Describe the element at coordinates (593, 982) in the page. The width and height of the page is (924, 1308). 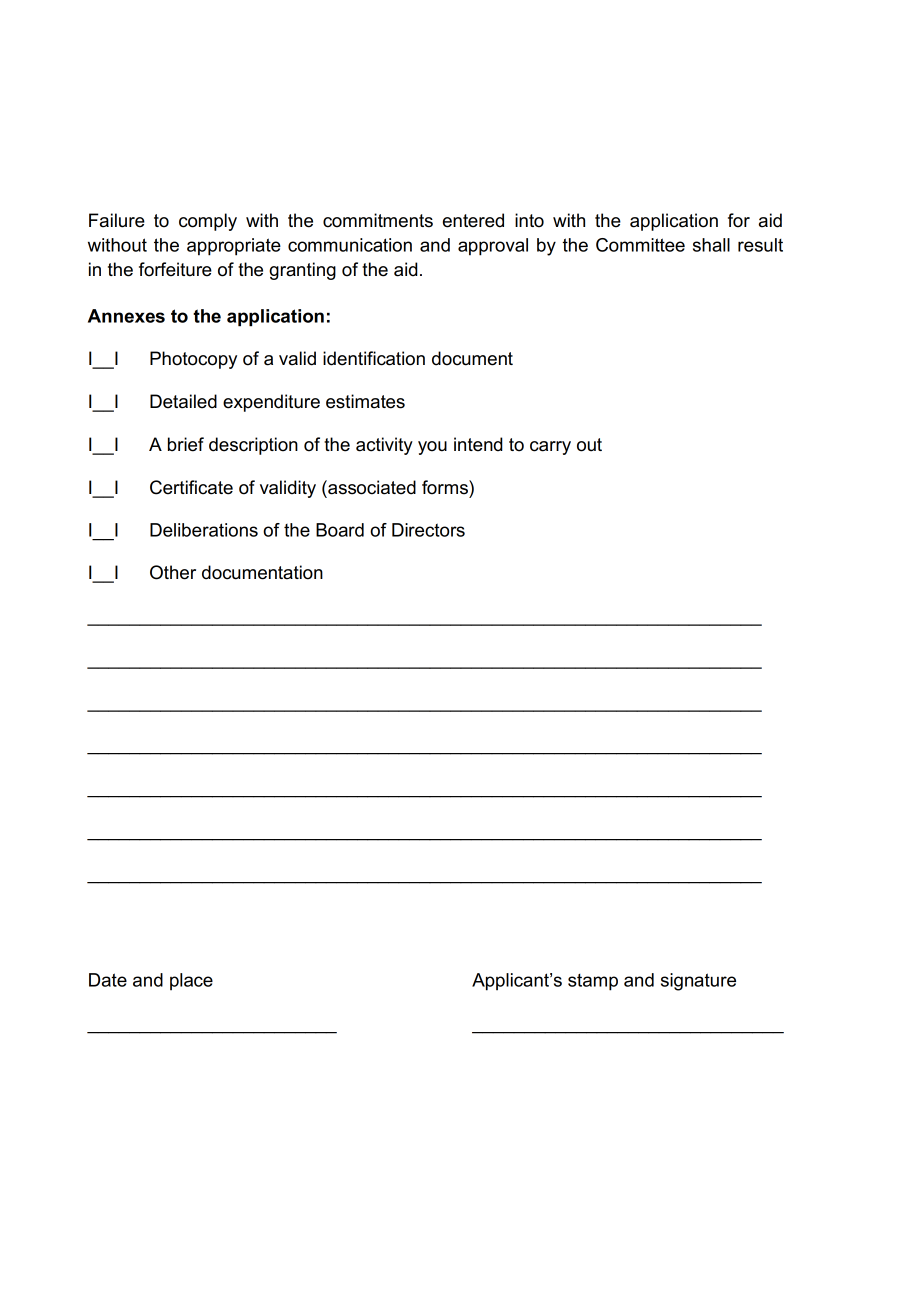
I see `stamp` at that location.
